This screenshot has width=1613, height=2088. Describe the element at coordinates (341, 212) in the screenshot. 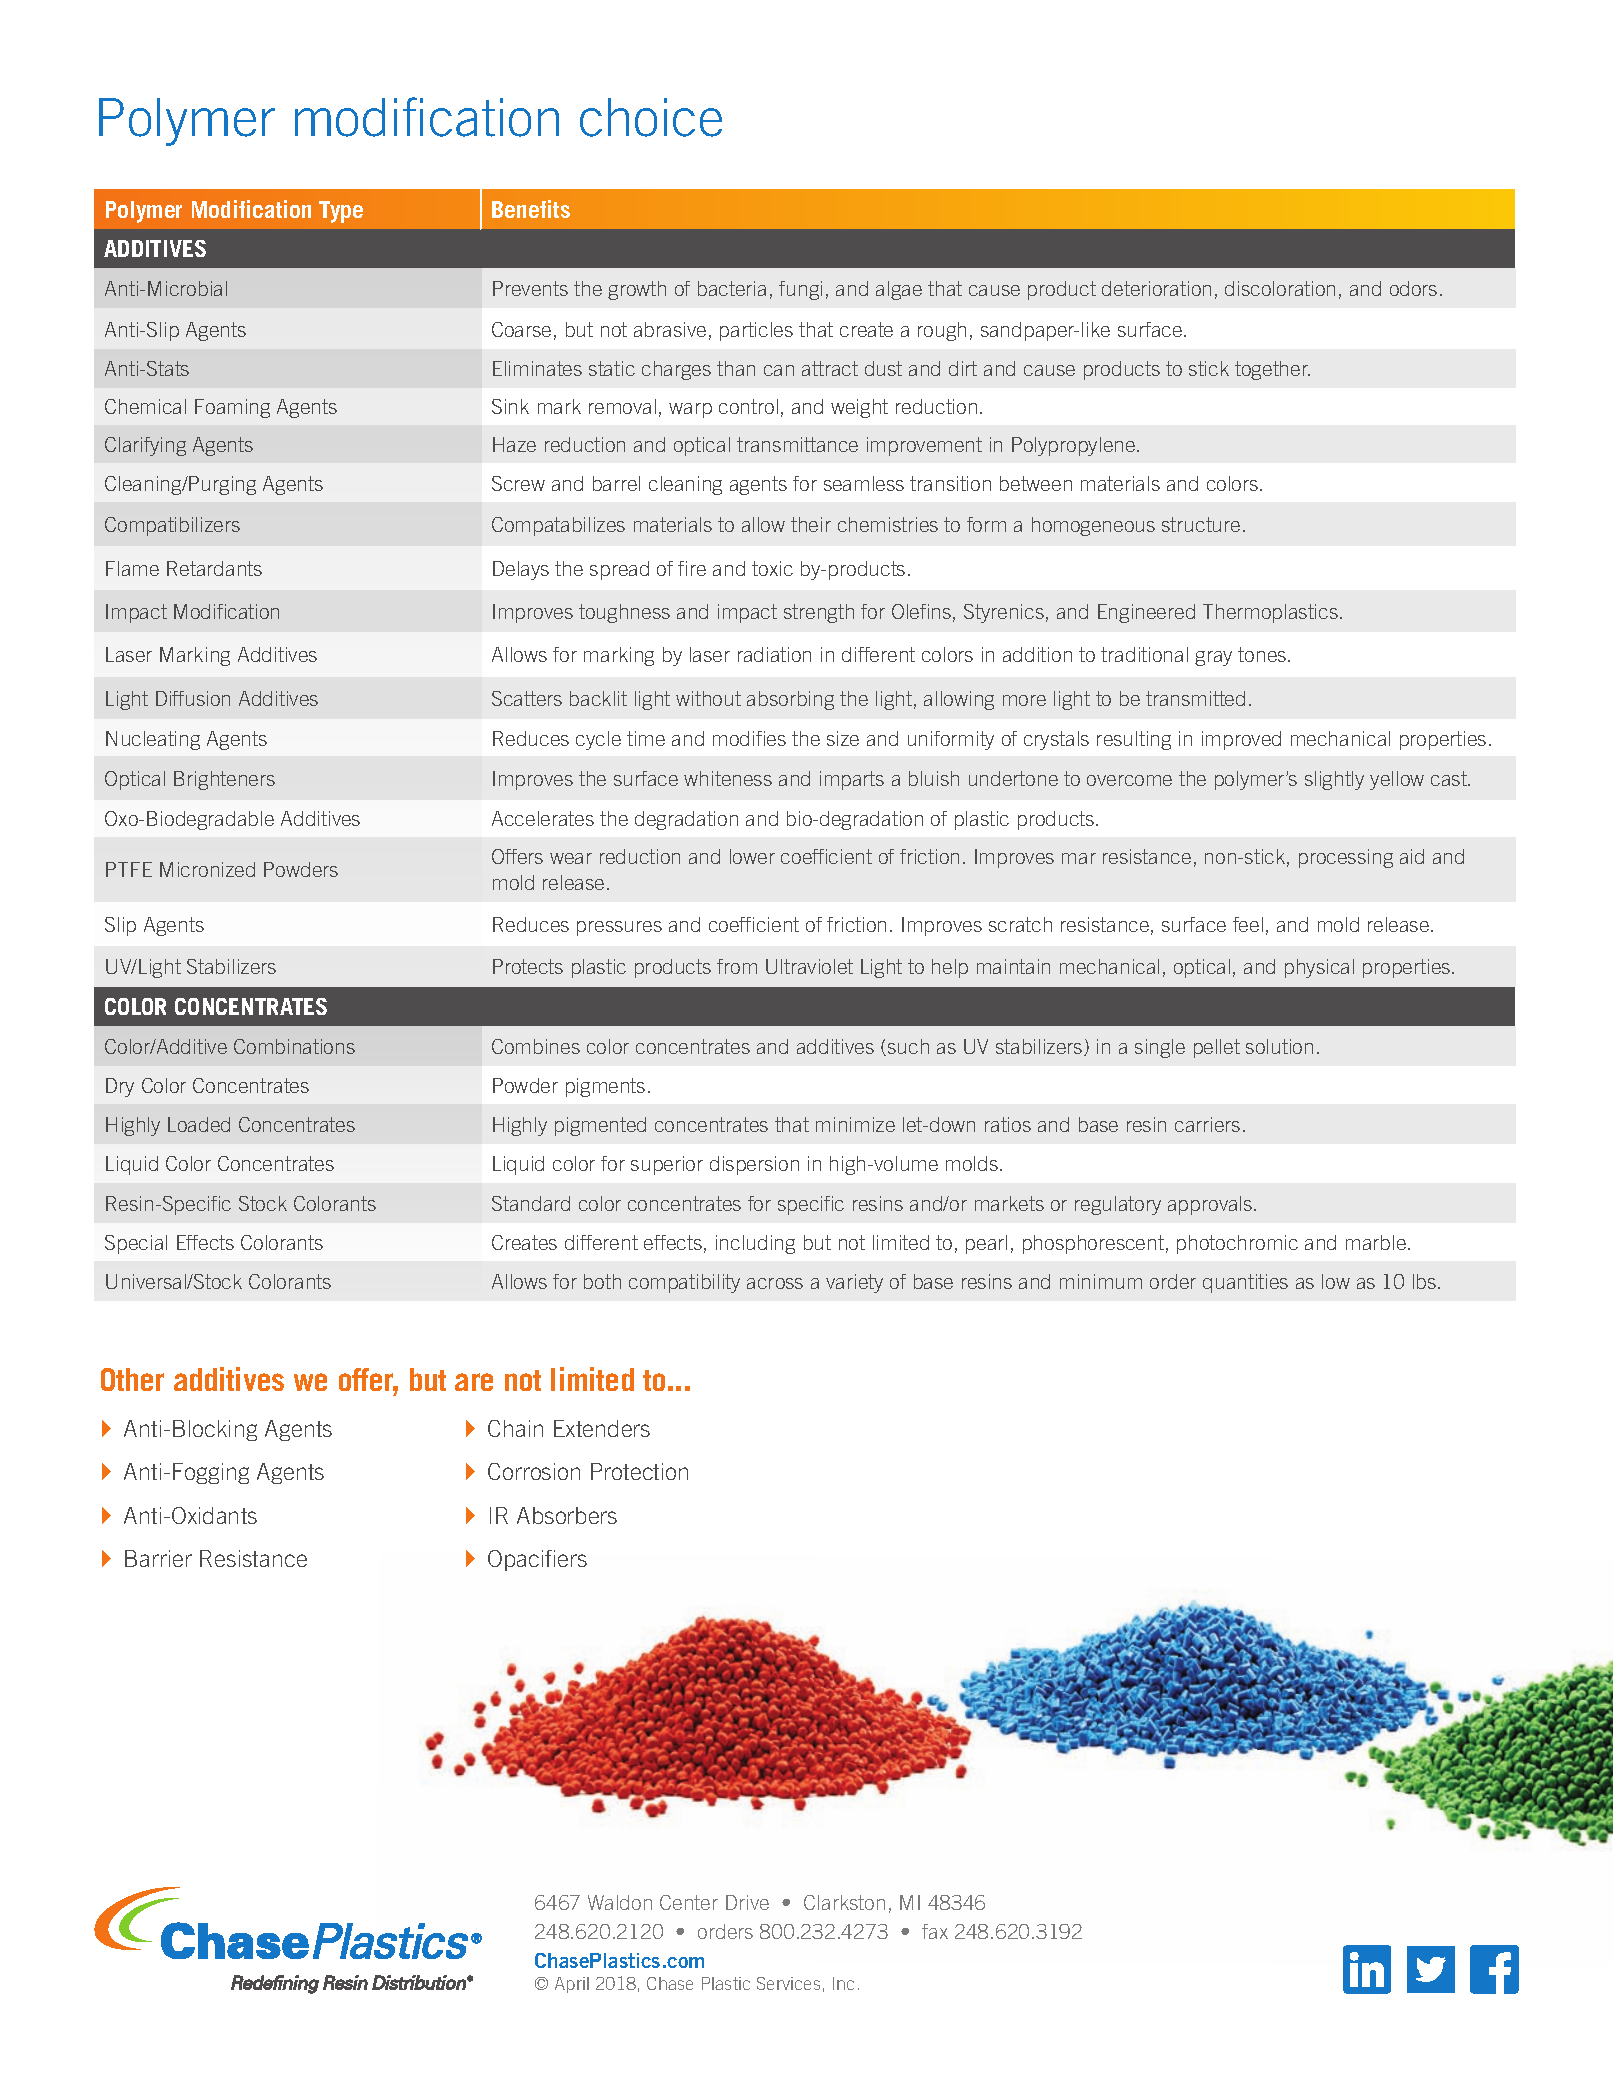

I see `Type` at that location.
